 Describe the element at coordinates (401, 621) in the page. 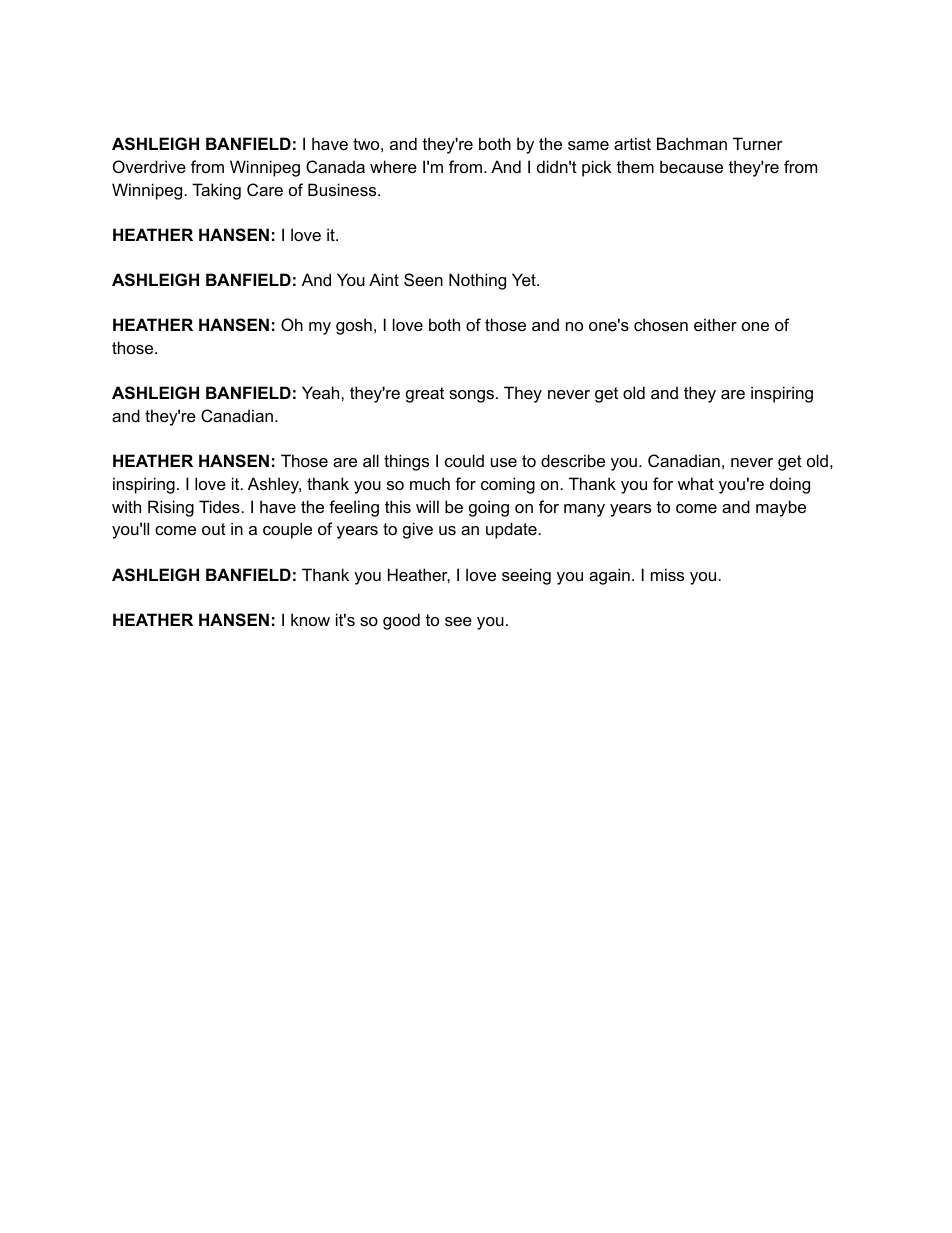

I see `good` at that location.
